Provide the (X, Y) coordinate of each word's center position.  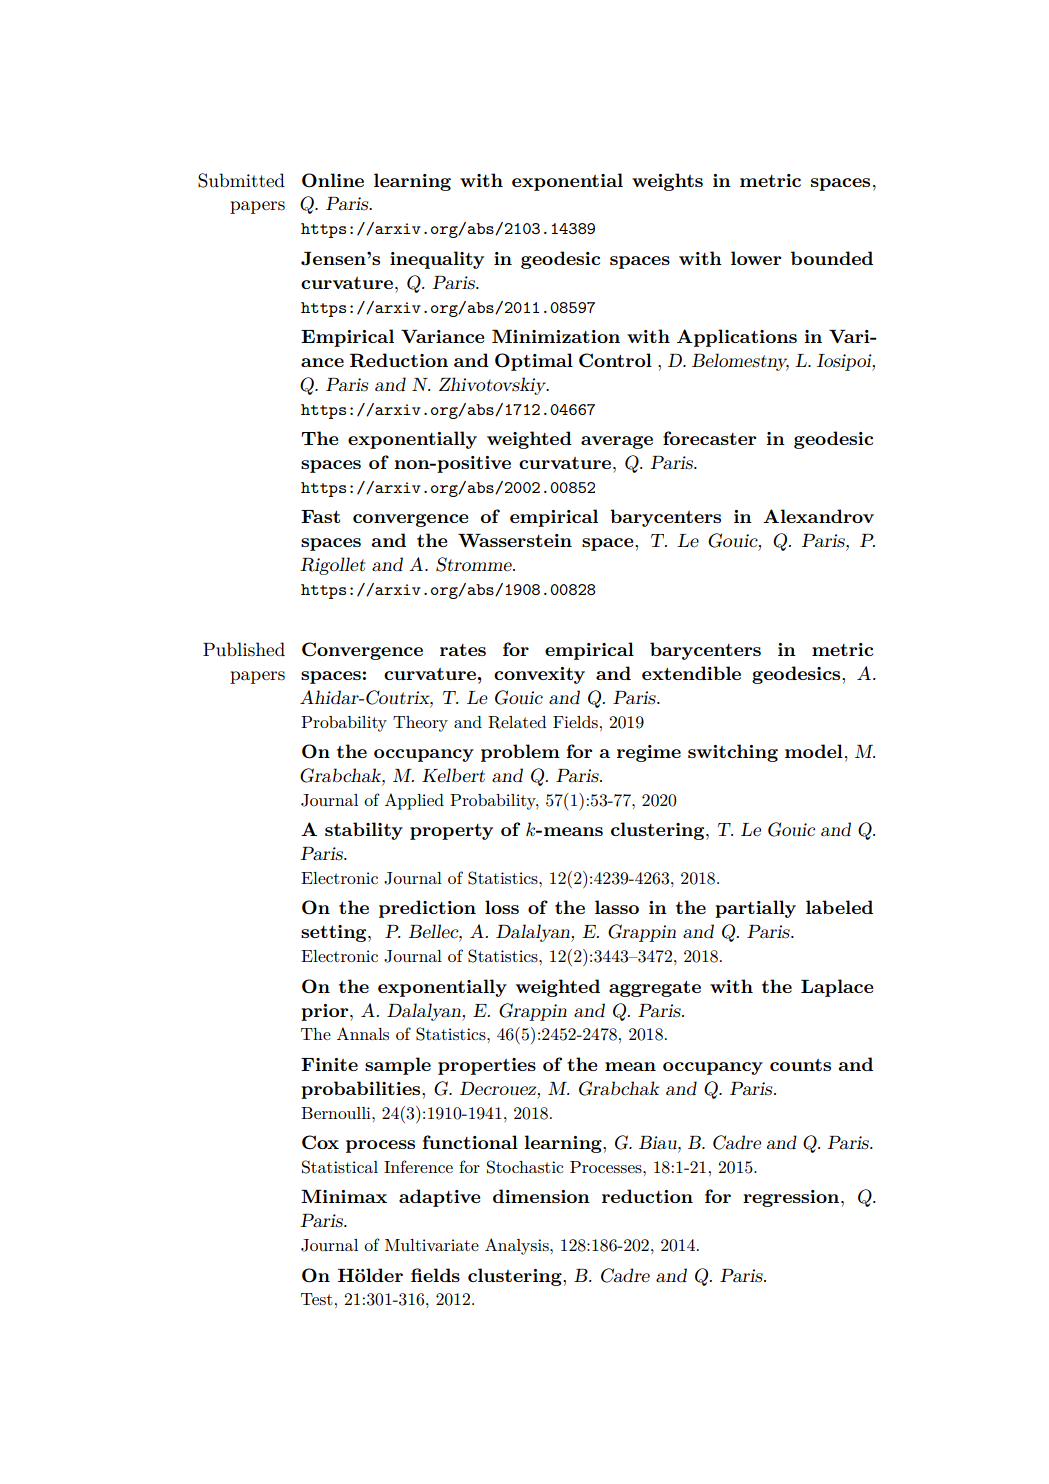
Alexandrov (818, 516)
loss (502, 907)
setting (335, 933)
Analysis (518, 1246)
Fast (320, 516)
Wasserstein (515, 540)
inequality (437, 260)
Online (333, 180)
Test (317, 1299)
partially (755, 909)
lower (756, 258)
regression (791, 1198)
